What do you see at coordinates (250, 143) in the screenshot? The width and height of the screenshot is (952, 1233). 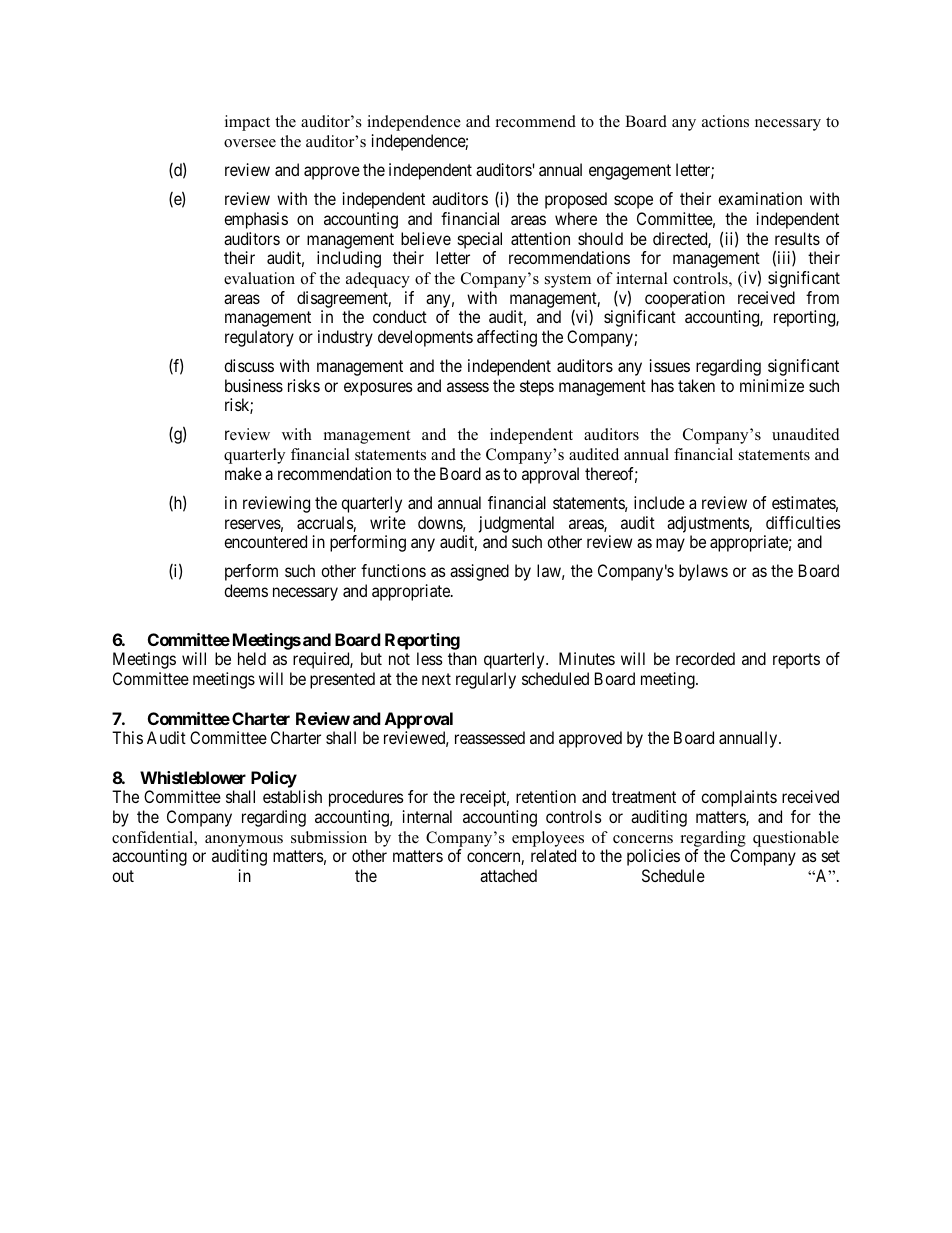 I see `oversee` at bounding box center [250, 143].
